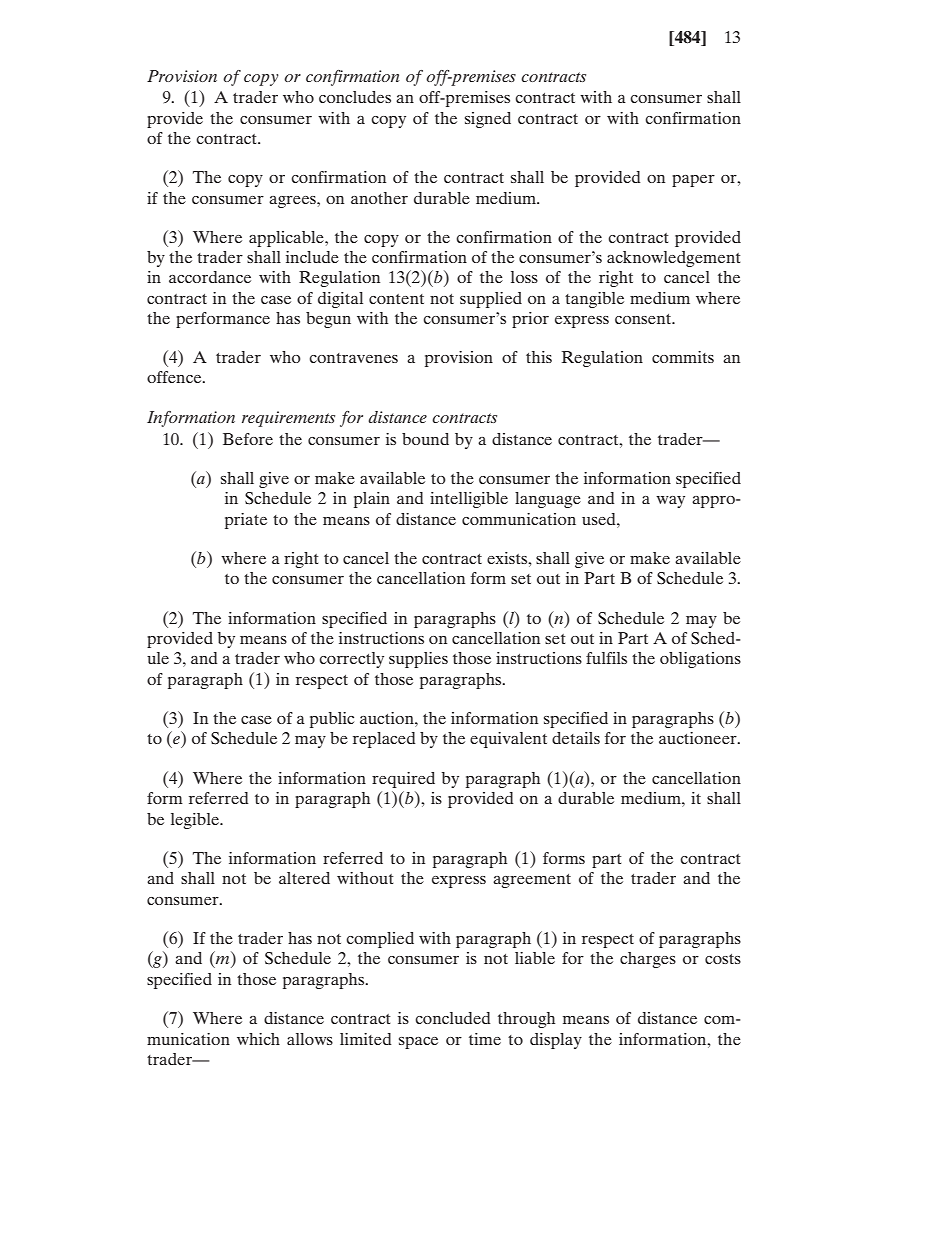 The image size is (952, 1233). Describe the element at coordinates (576, 738) in the page. I see `details` at that location.
